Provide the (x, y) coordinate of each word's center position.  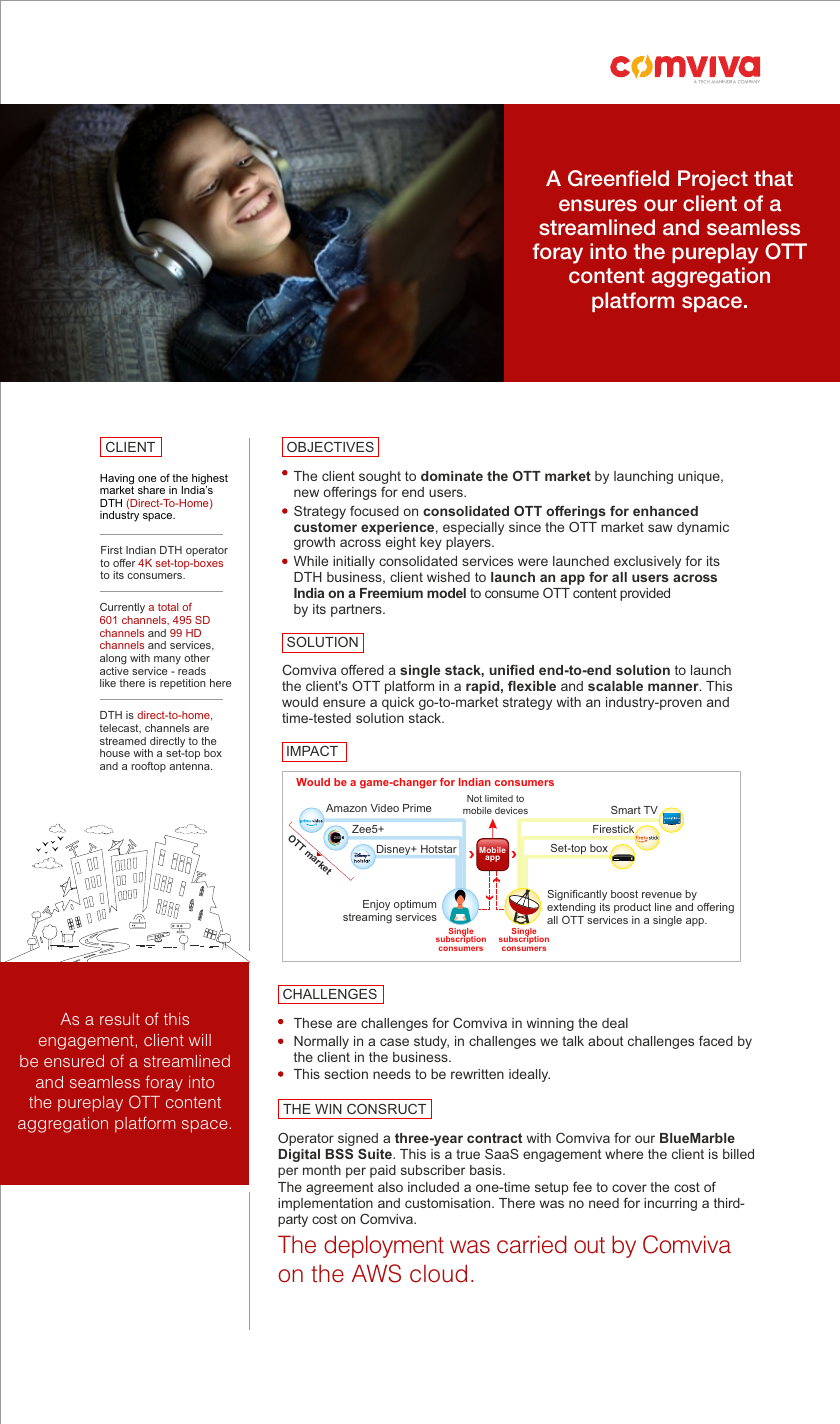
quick (398, 703)
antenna (190, 766)
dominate (452, 476)
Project (713, 180)
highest (210, 480)
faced (716, 1041)
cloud (438, 1273)
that (773, 178)
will (200, 1040)
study (431, 1042)
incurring (670, 1204)
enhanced (665, 511)
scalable (615, 686)
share (151, 490)
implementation (325, 1204)
